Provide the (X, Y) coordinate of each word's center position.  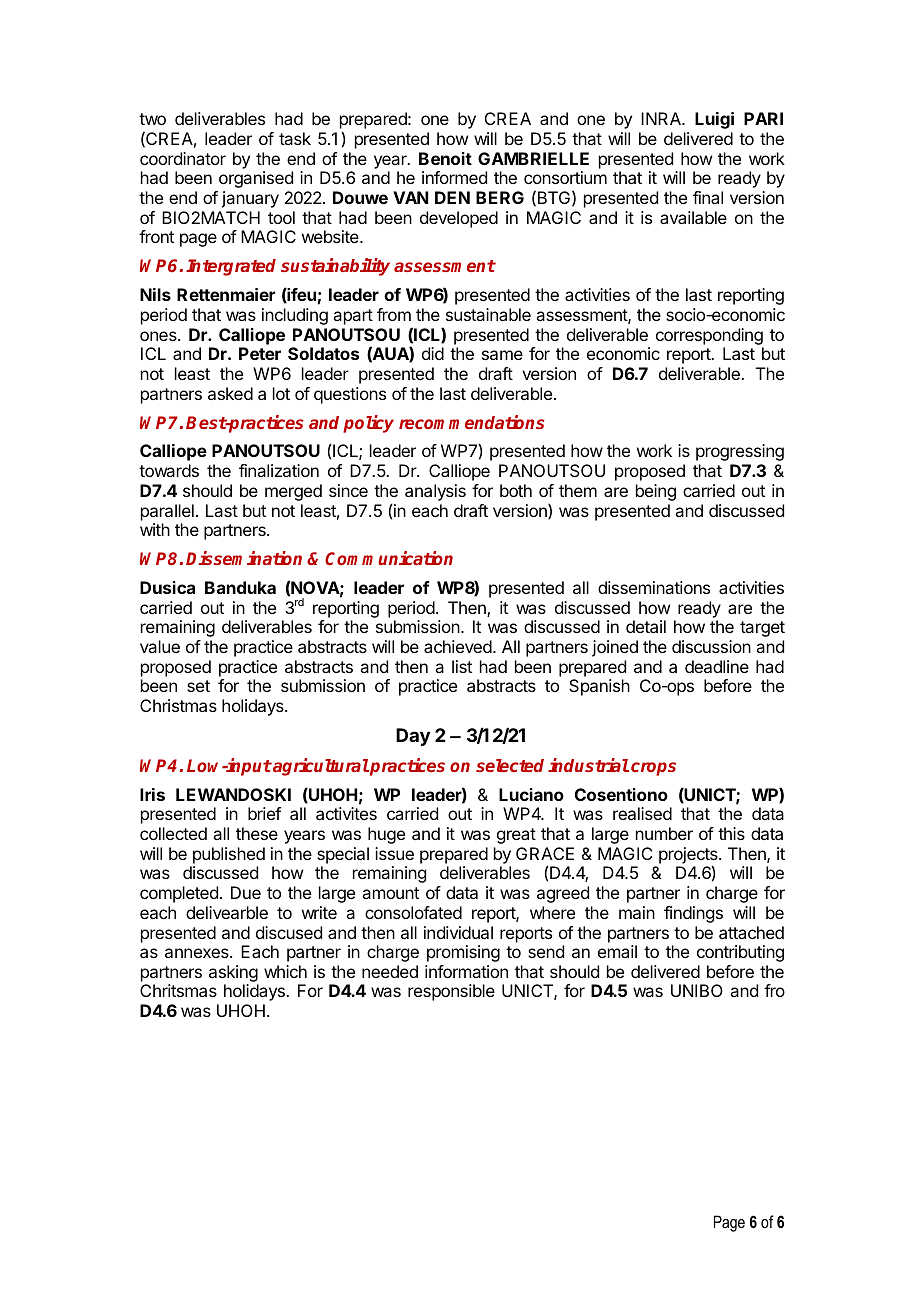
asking (233, 973)
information (466, 971)
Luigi (714, 120)
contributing (740, 953)
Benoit (445, 158)
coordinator (183, 158)
